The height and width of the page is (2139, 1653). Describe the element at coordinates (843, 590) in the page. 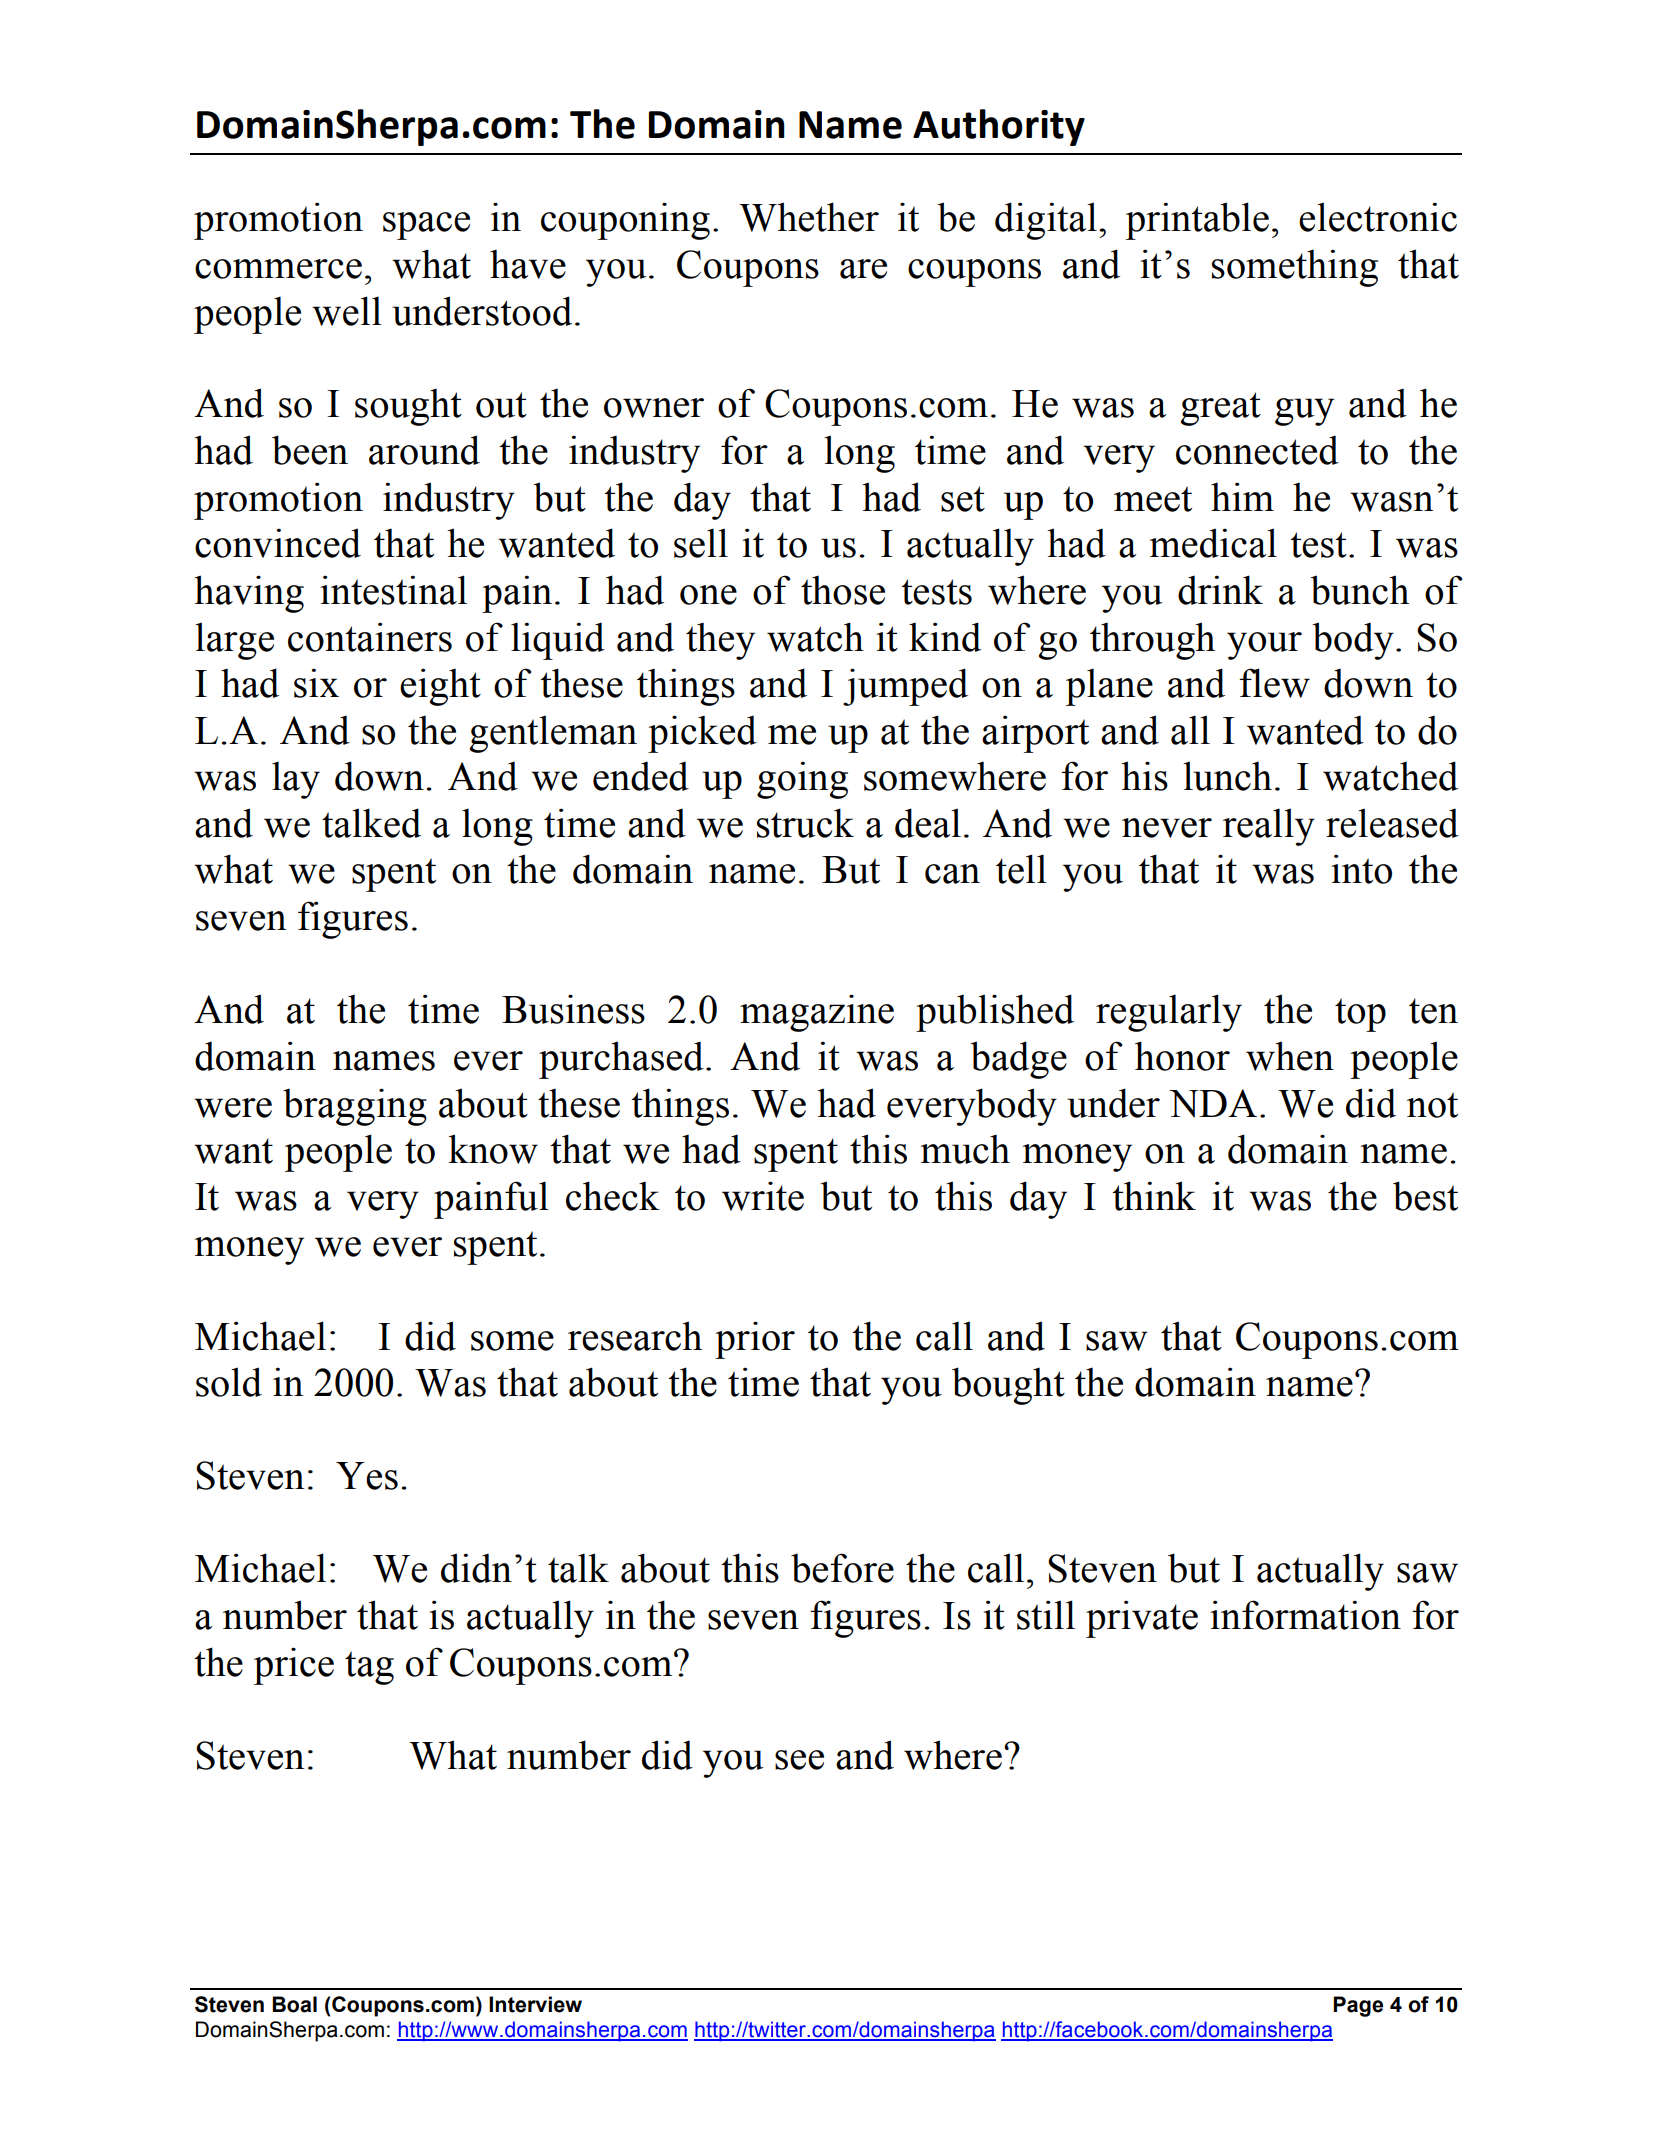

I see `those` at that location.
